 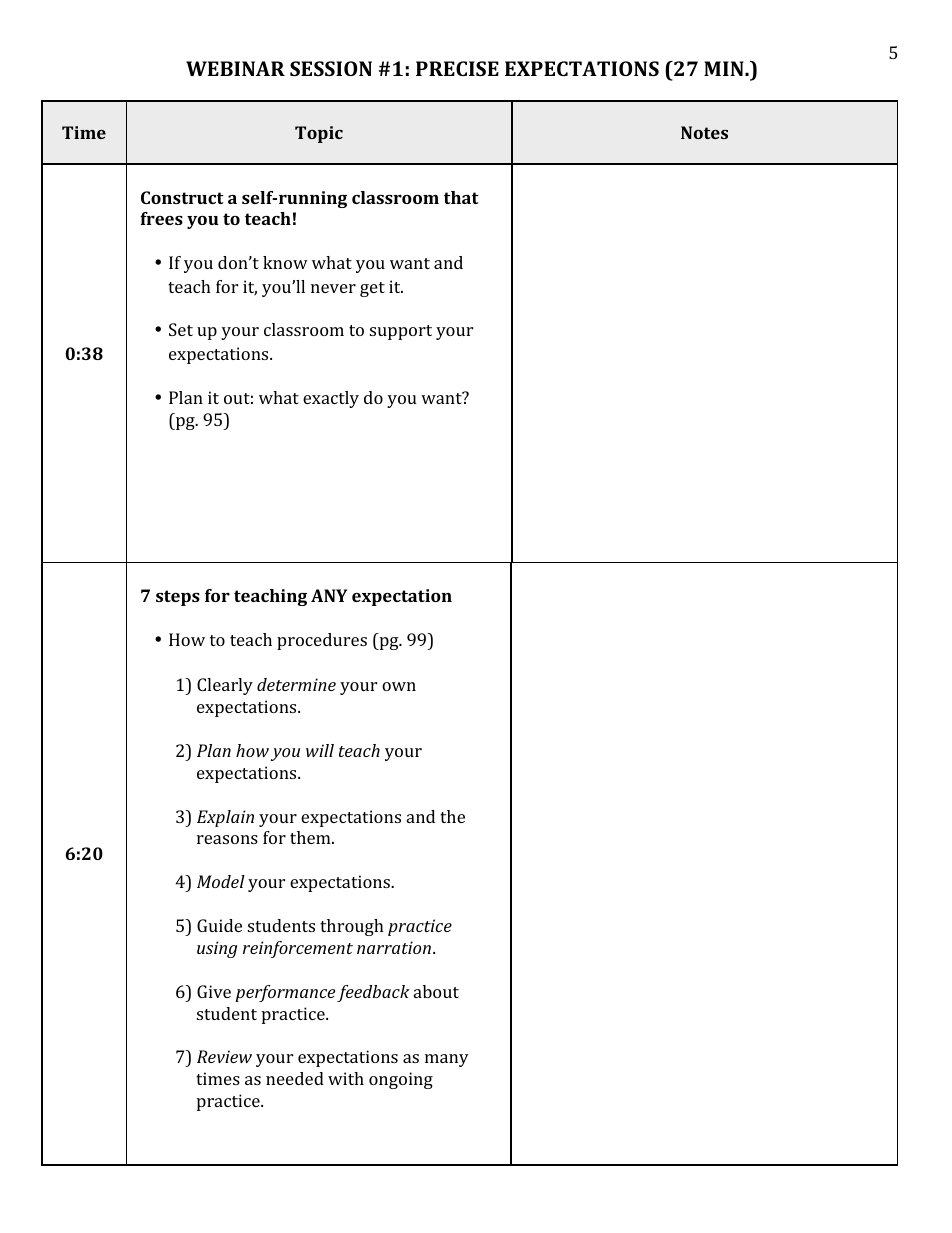 I want to click on procedures, so click(x=322, y=641).
